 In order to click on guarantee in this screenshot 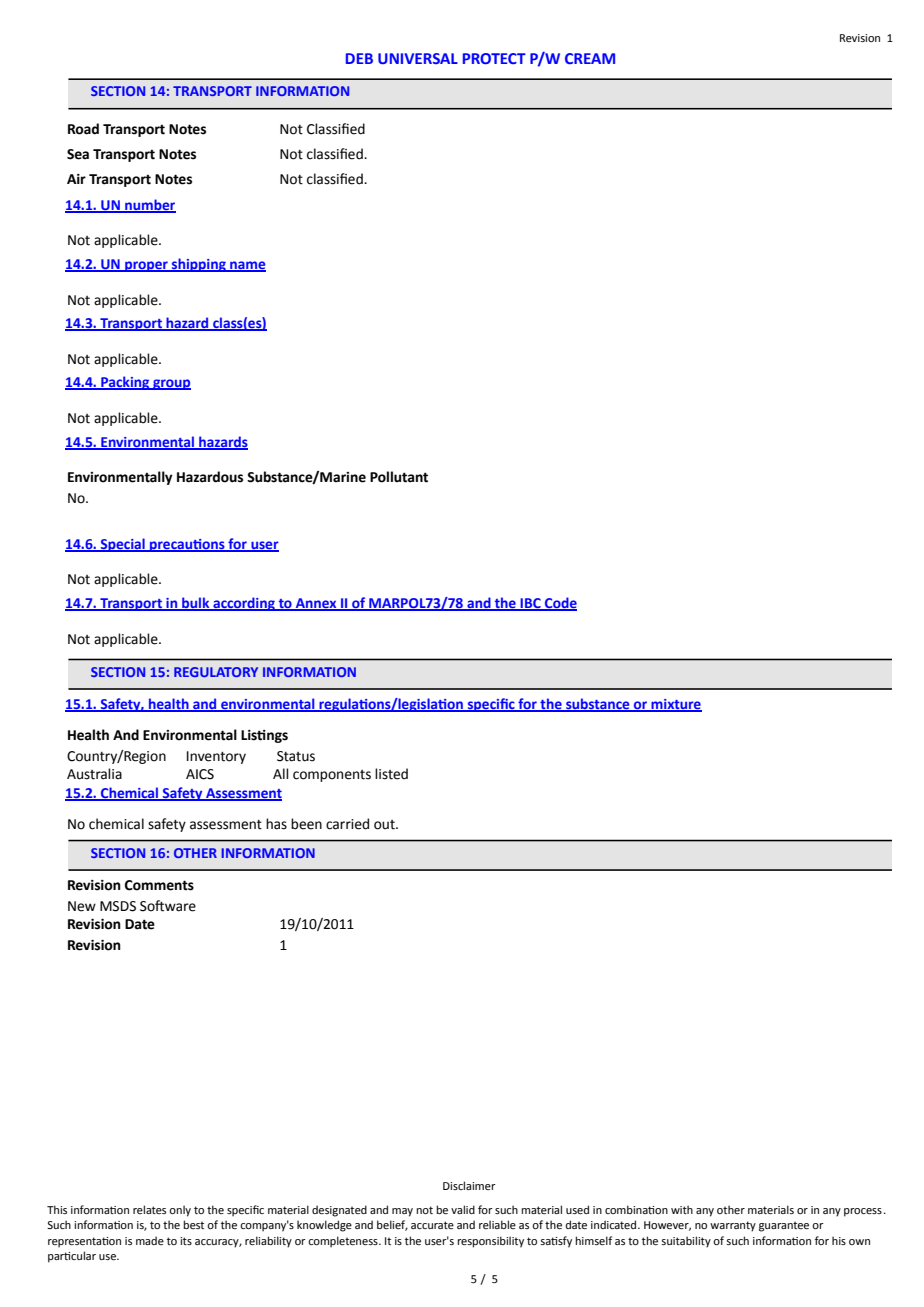, I will do `click(784, 1226)`.
